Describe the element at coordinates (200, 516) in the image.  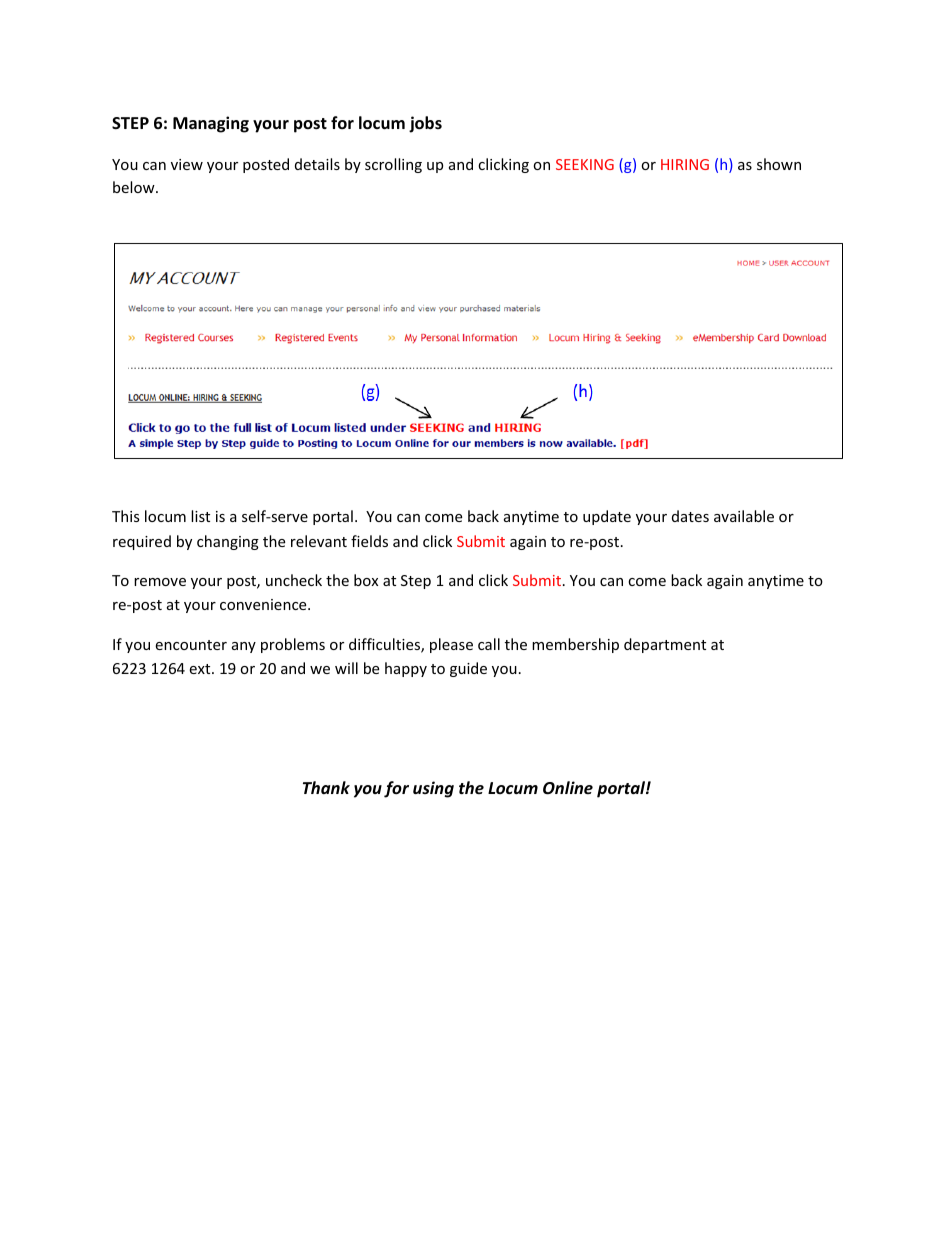
I see `list` at that location.
